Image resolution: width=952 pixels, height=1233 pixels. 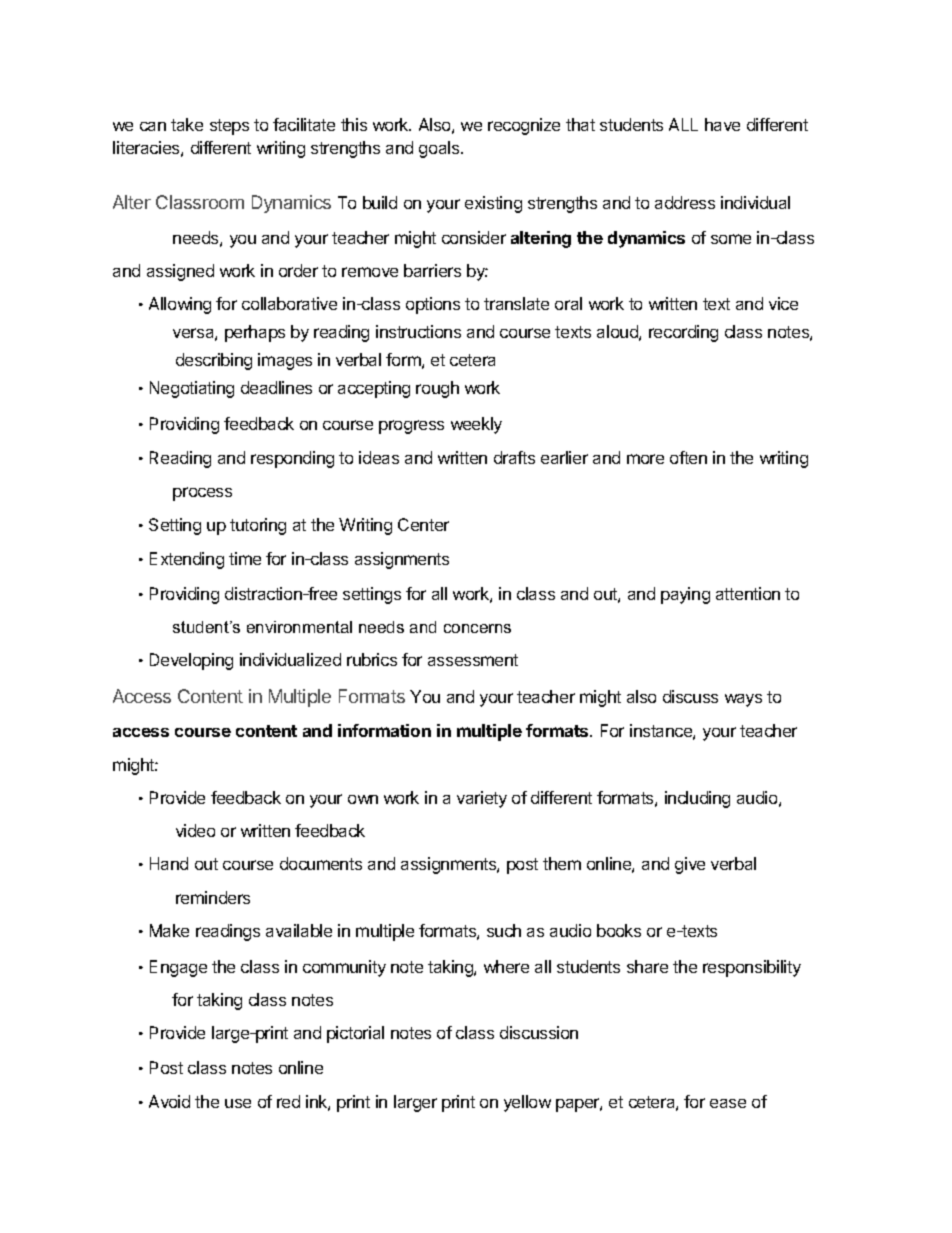 What do you see at coordinates (728, 1103) in the image?
I see `ease` at bounding box center [728, 1103].
